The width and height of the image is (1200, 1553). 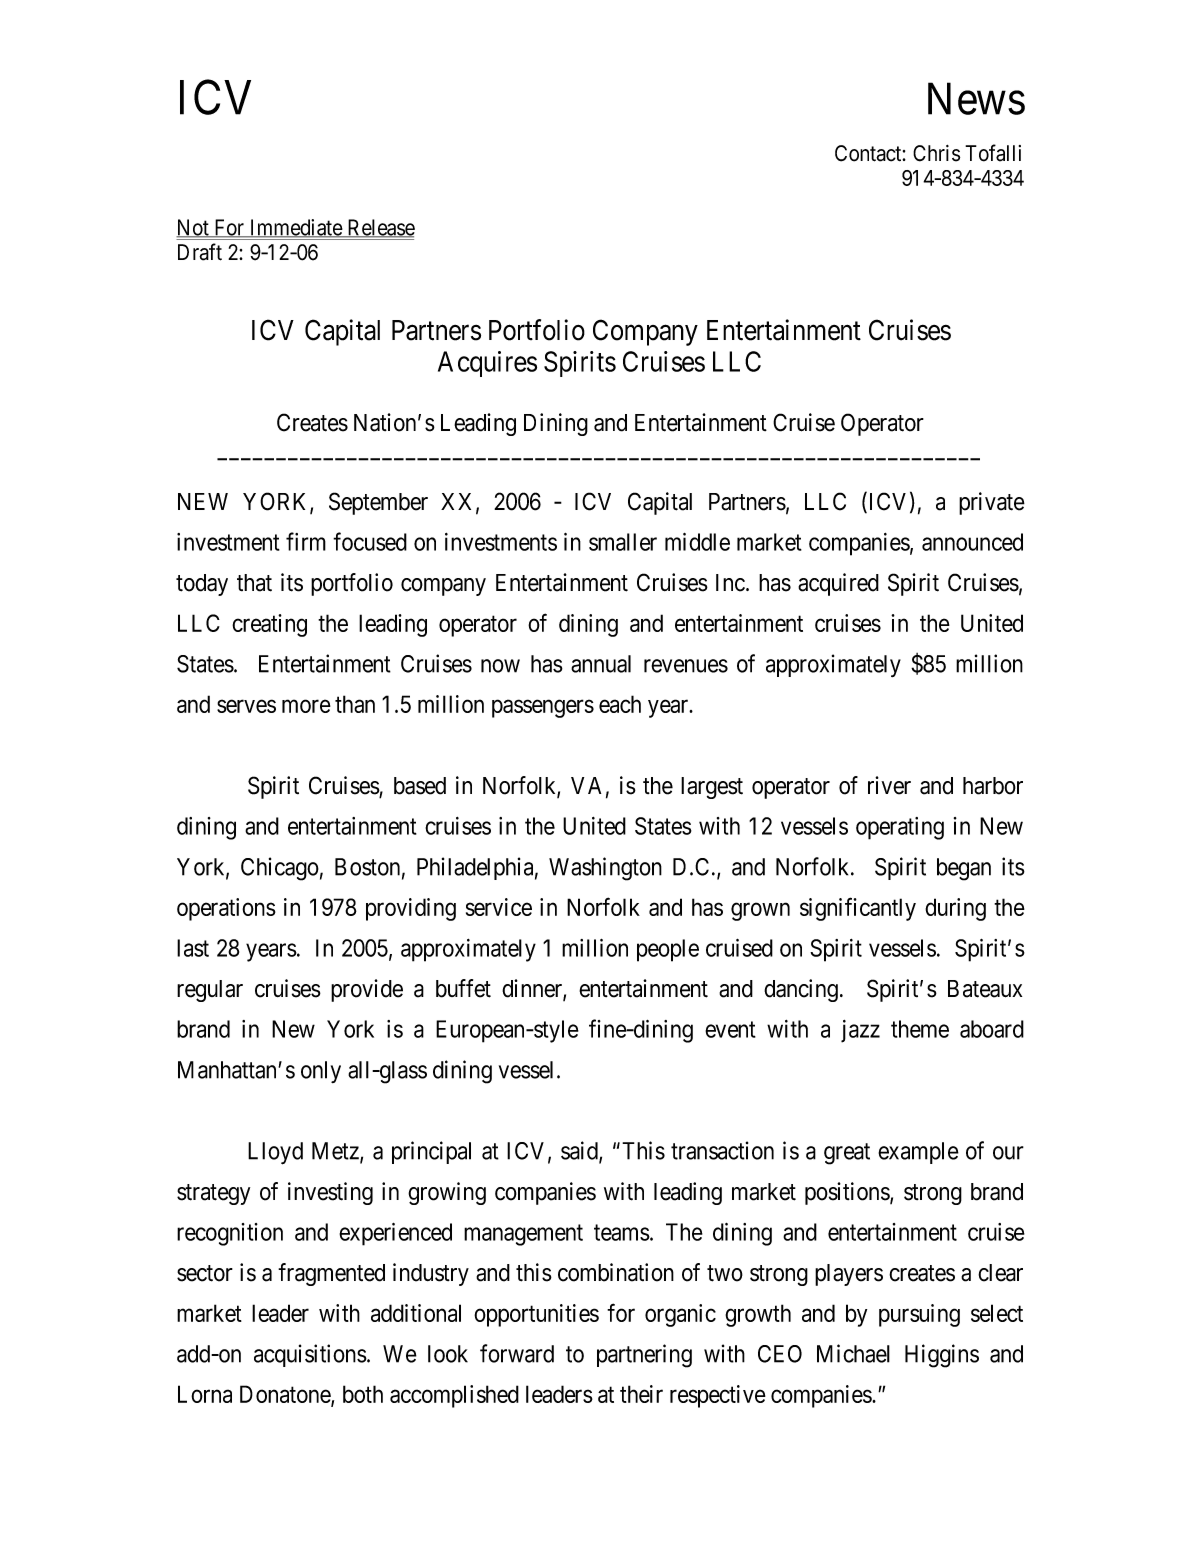 I want to click on river, so click(x=889, y=785).
